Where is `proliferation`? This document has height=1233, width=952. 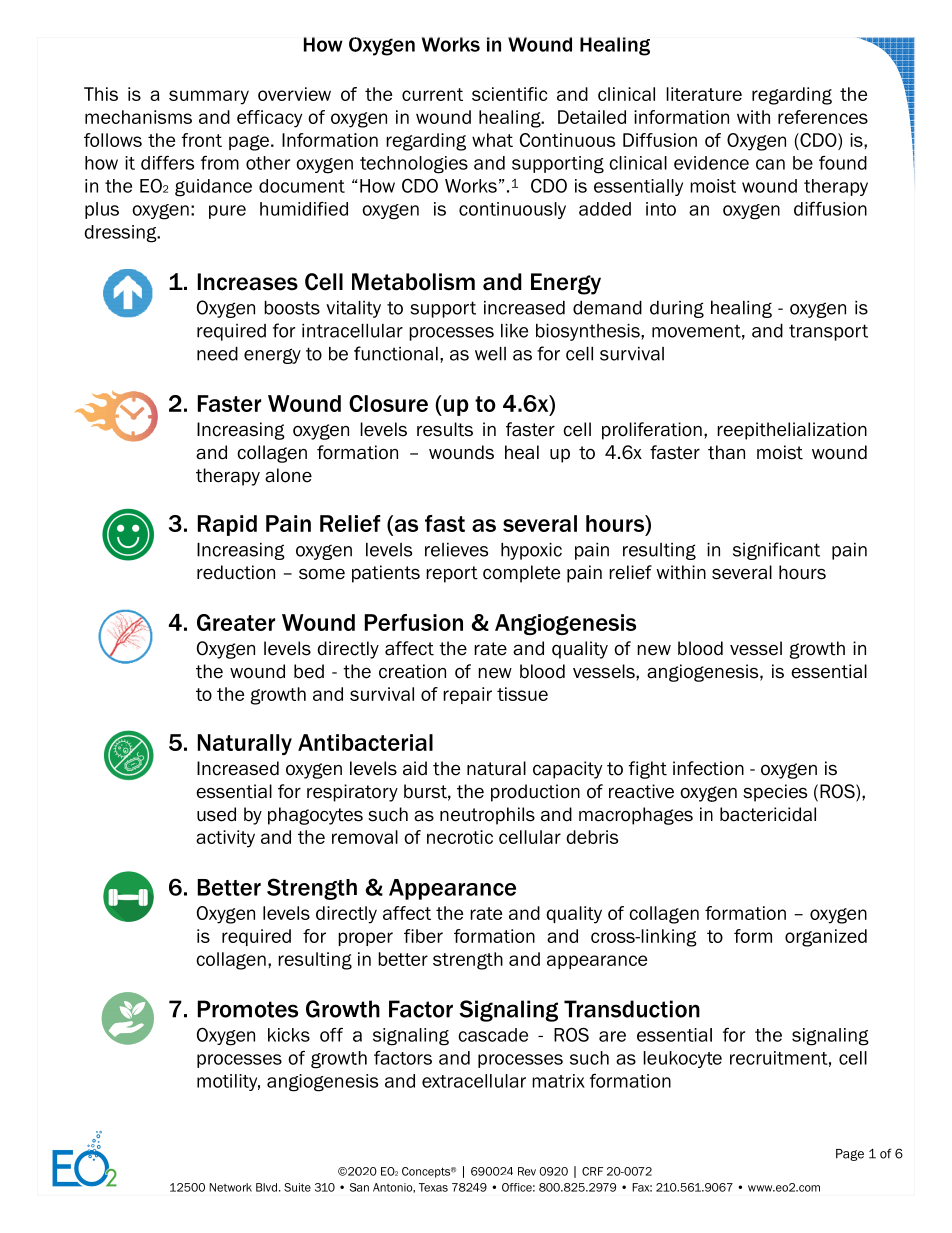 proliferation is located at coordinates (652, 431).
